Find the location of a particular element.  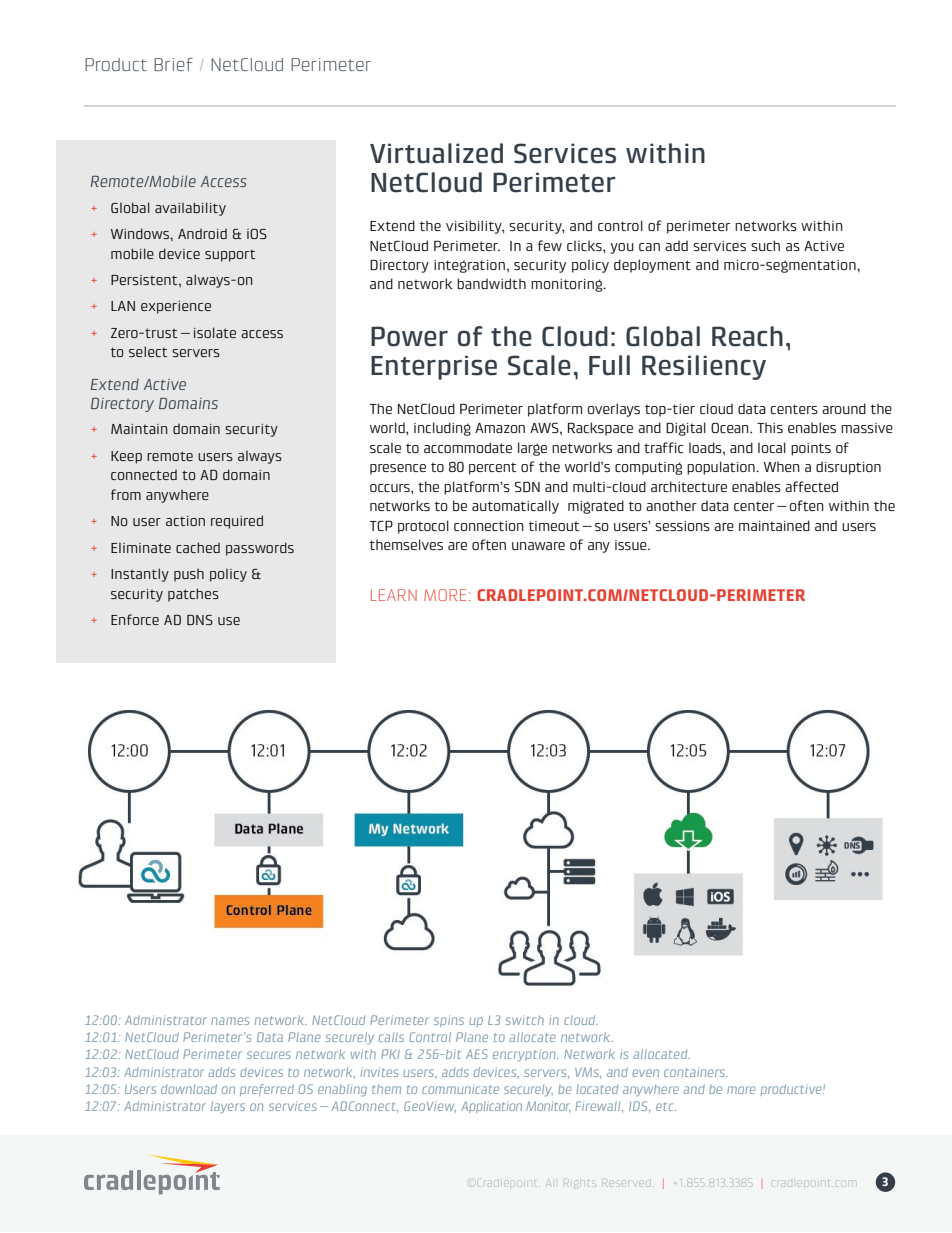

containers is located at coordinates (696, 1072).
